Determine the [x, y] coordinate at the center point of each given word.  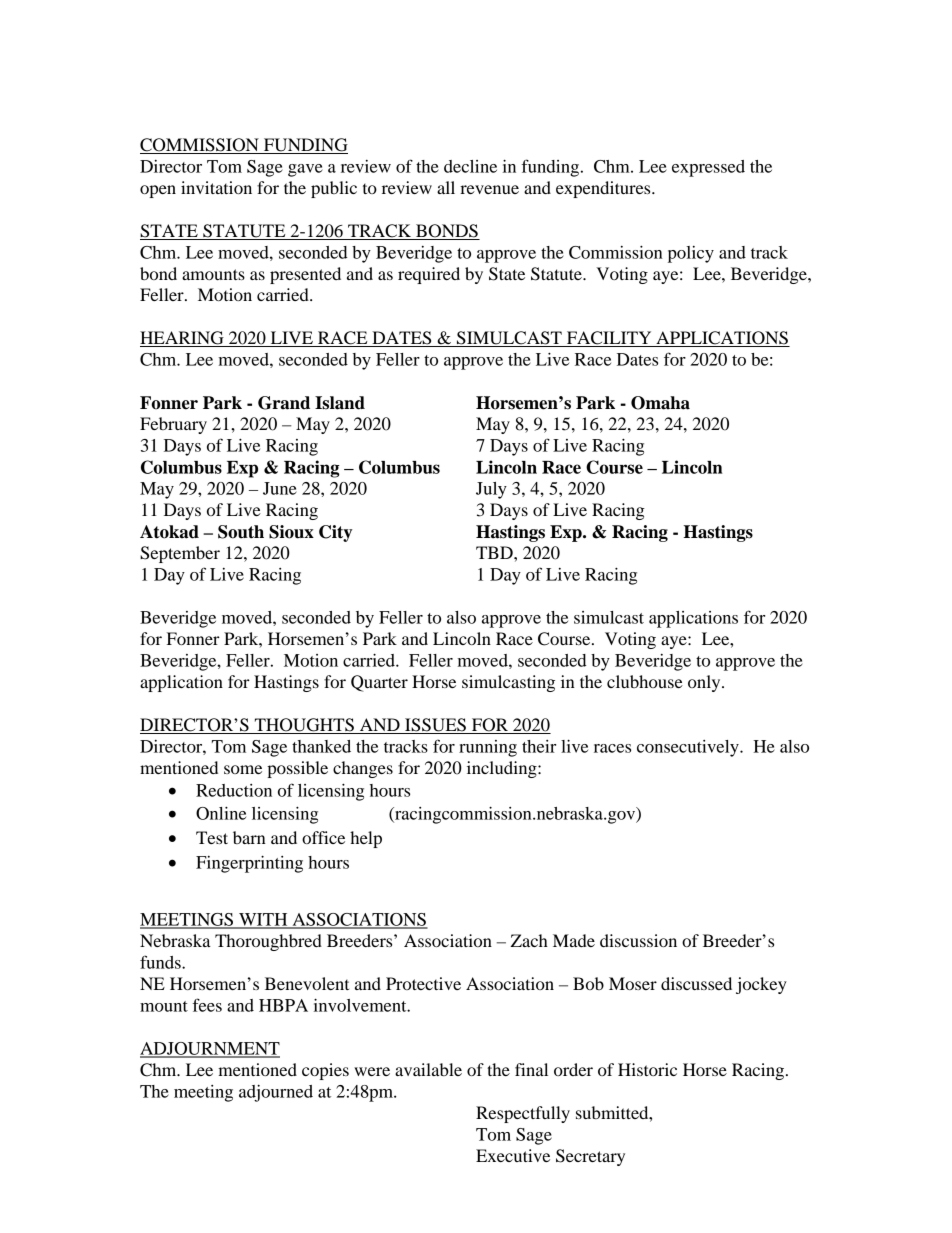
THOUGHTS [304, 726]
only [705, 683]
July [491, 490]
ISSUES [435, 726]
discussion [638, 940]
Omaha [660, 403]
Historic [647, 1069]
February [173, 425]
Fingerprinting [249, 864]
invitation [216, 187]
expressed [708, 168]
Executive [513, 1155]
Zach [529, 940]
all [446, 187]
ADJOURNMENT [210, 1049]
